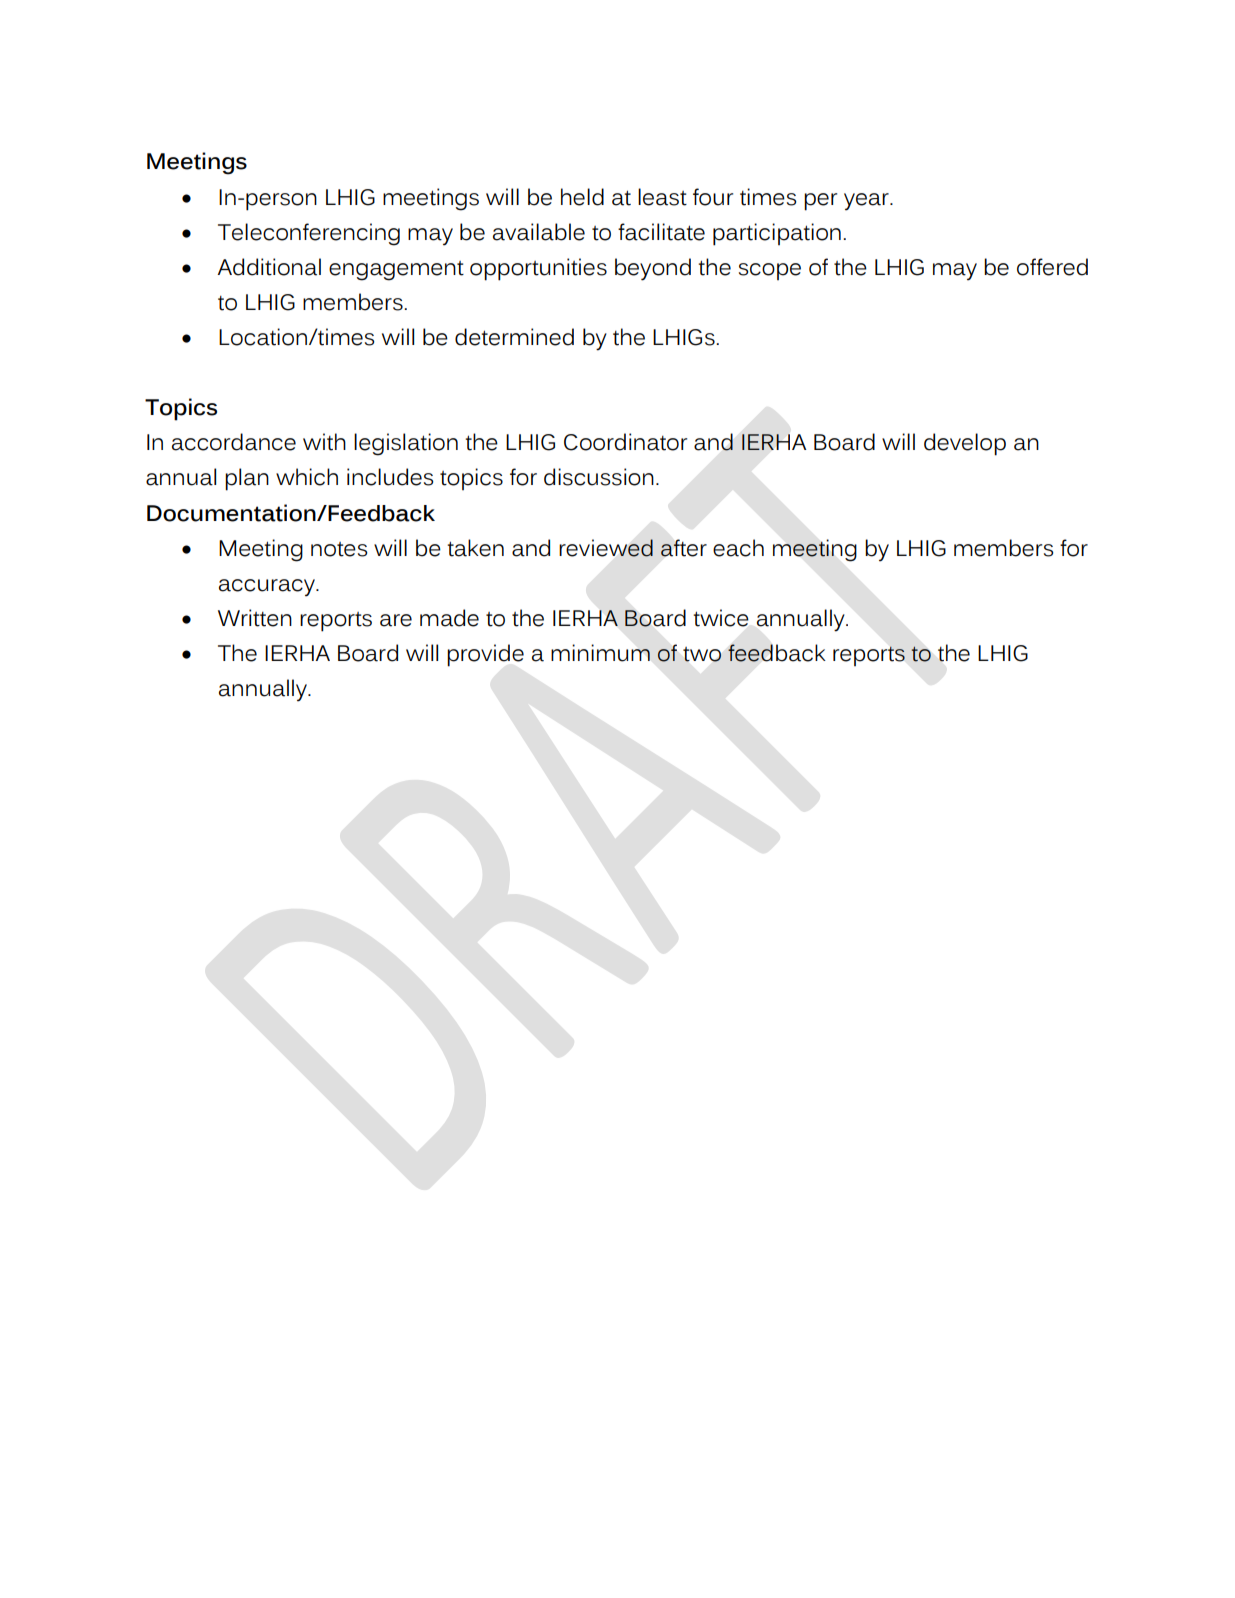 The height and width of the image is (1598, 1235). What do you see at coordinates (309, 234) in the image?
I see `Teleconferencing` at bounding box center [309, 234].
